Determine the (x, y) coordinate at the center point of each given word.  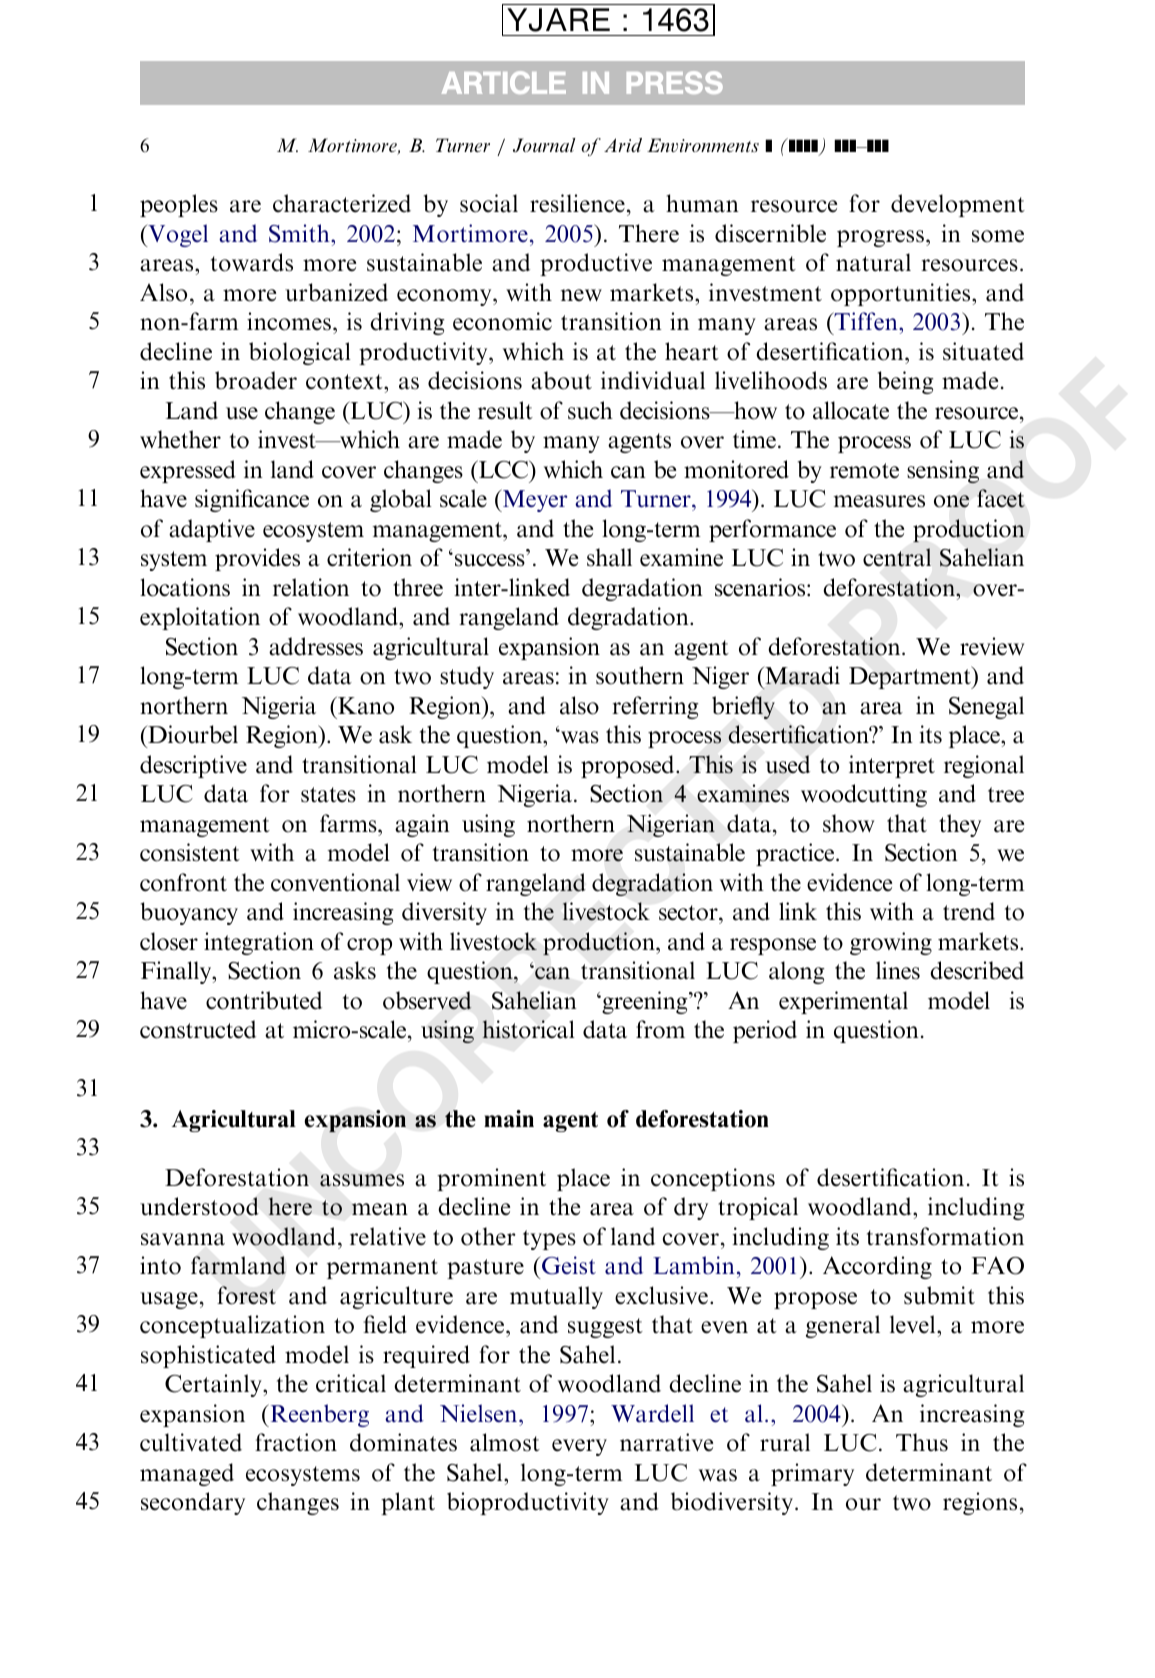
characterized (342, 203)
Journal (544, 145)
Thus (922, 1442)
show (848, 823)
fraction (296, 1442)
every (579, 1447)
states (328, 795)
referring (655, 707)
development (958, 205)
